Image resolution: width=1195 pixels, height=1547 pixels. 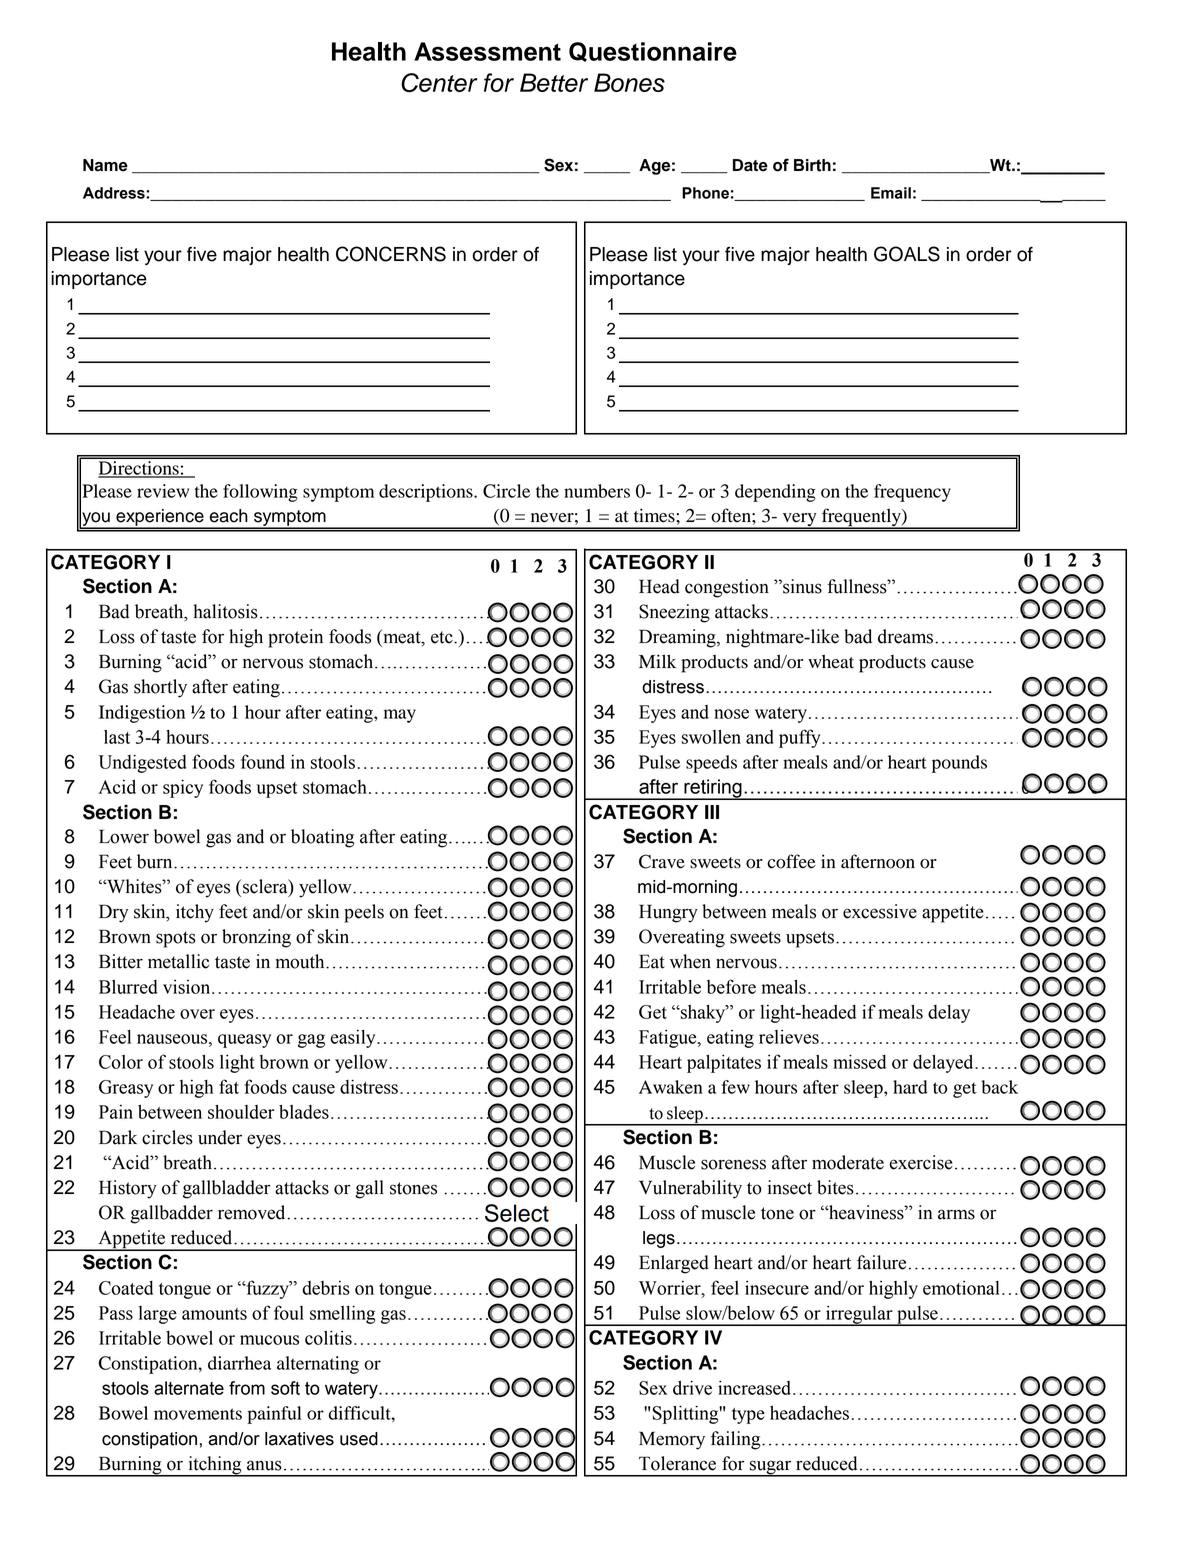 What do you see at coordinates (105, 165) in the image?
I see `Name` at bounding box center [105, 165].
